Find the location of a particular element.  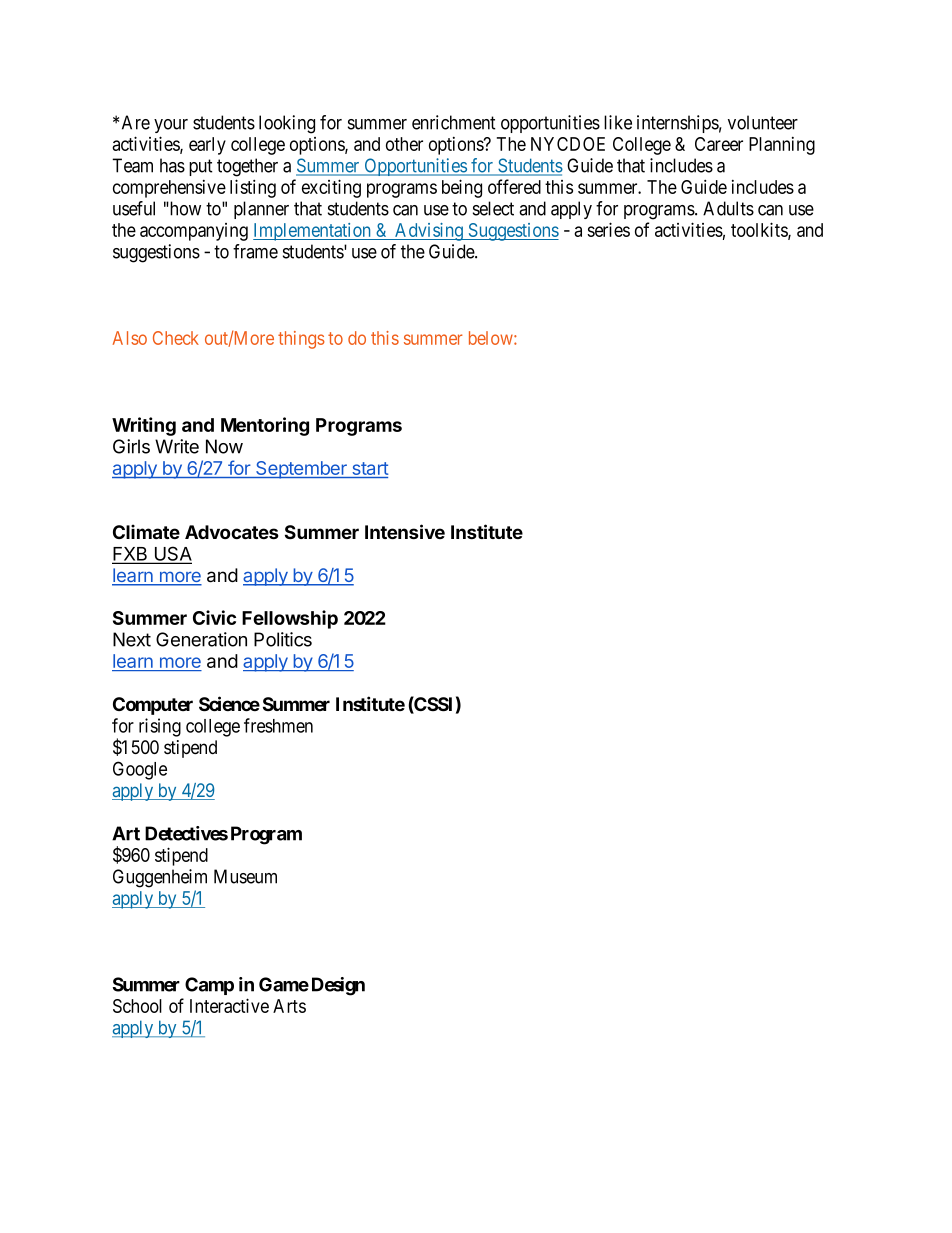

freshmen is located at coordinates (278, 725).
